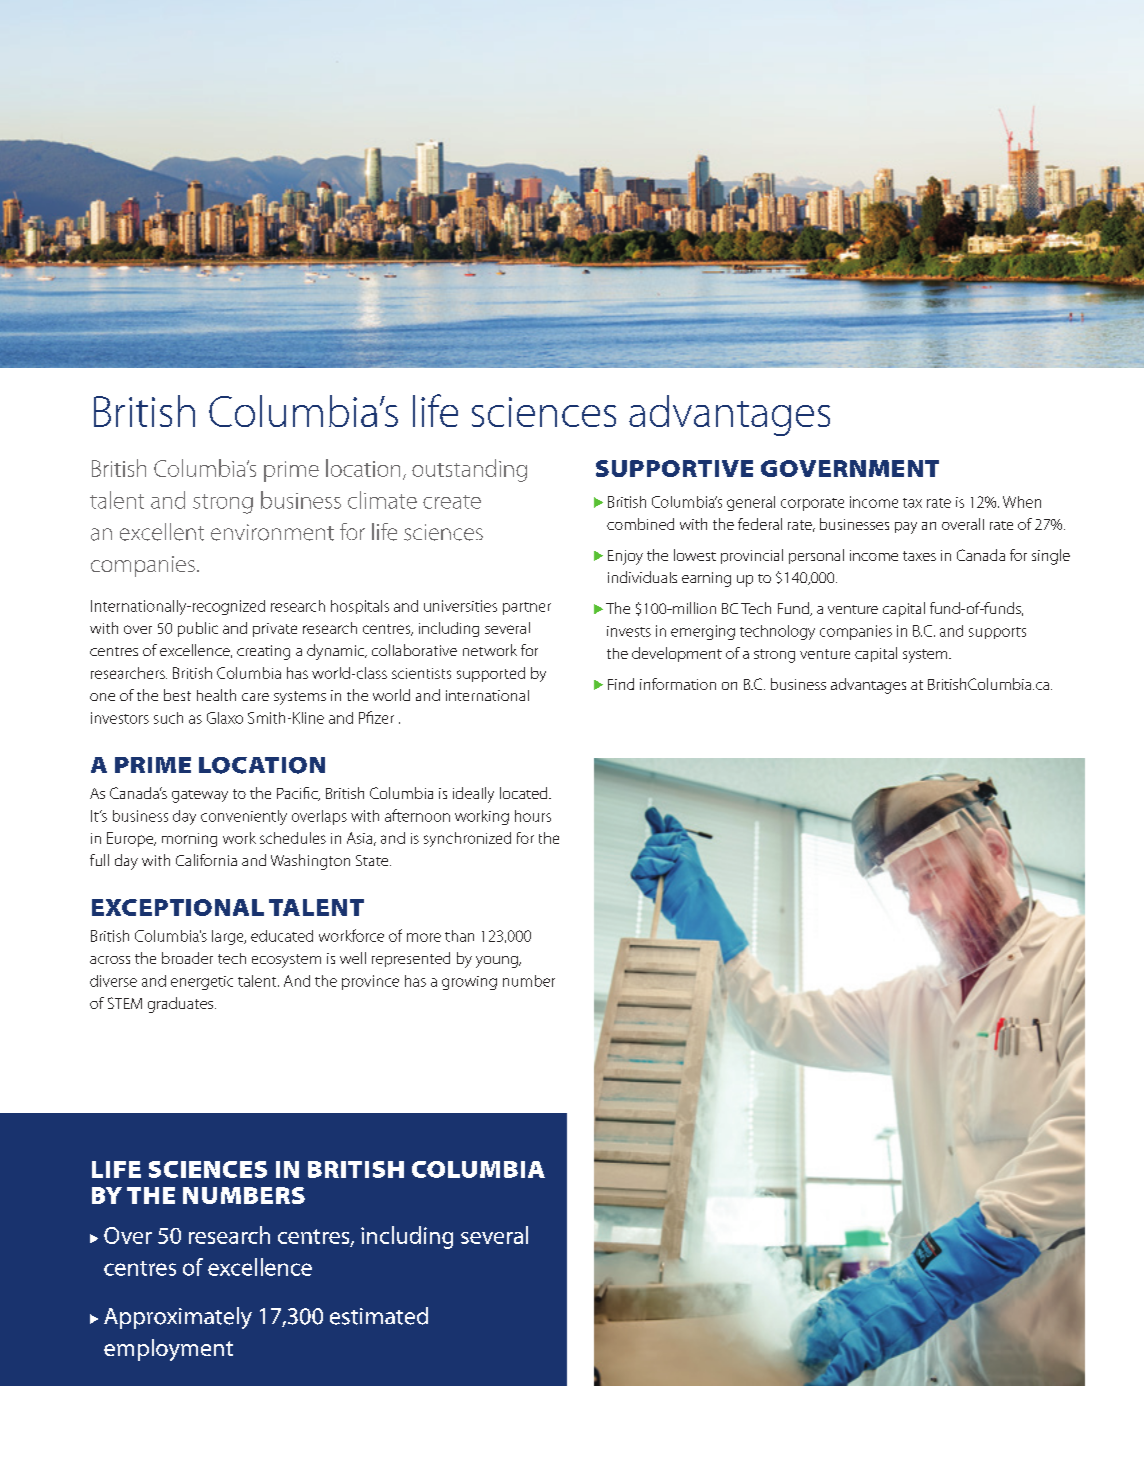 This screenshot has height=1481, width=1144. Describe the element at coordinates (906, 528) in the screenshot. I see `pay` at that location.
